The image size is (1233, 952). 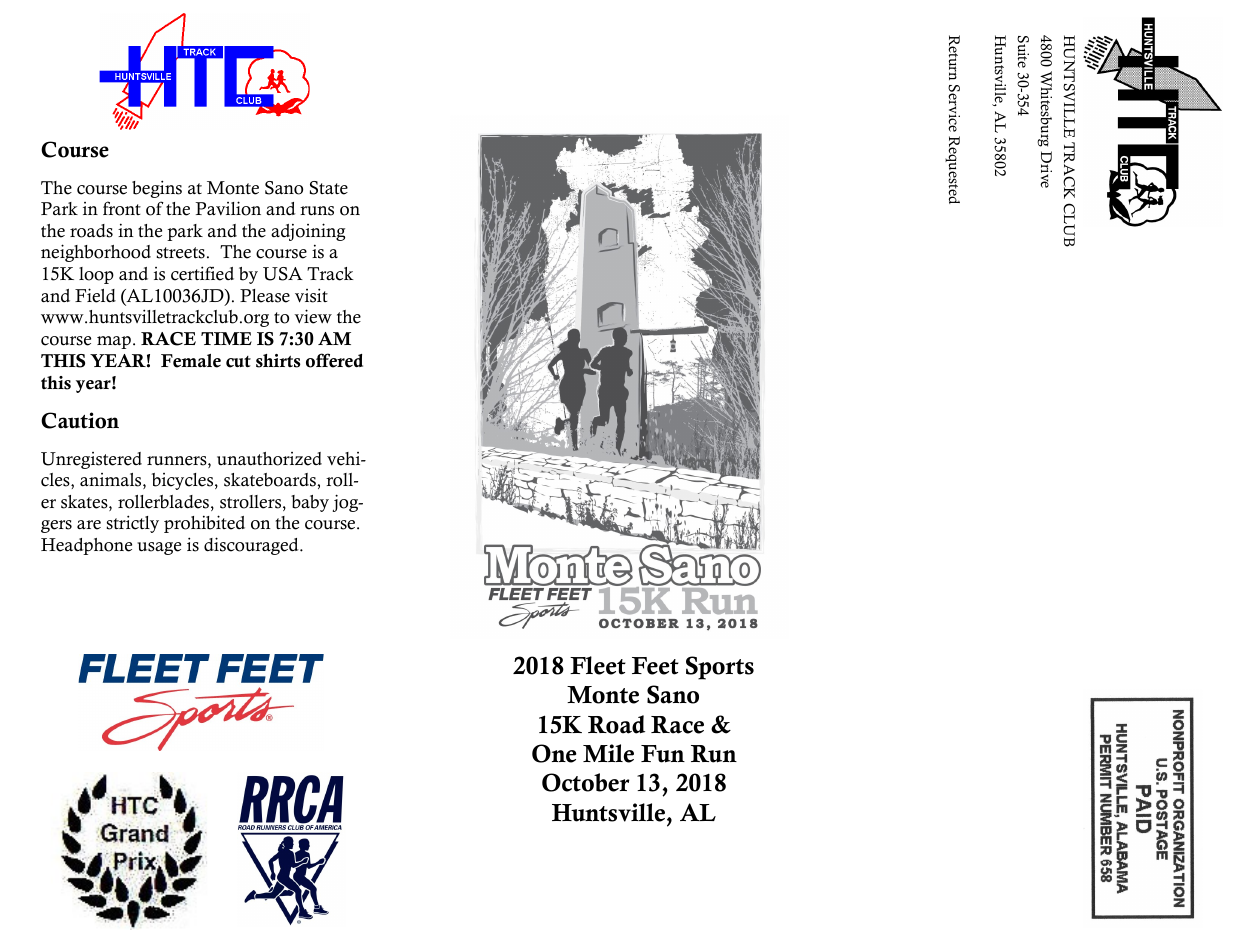 I want to click on discouraged, so click(x=252, y=546).
